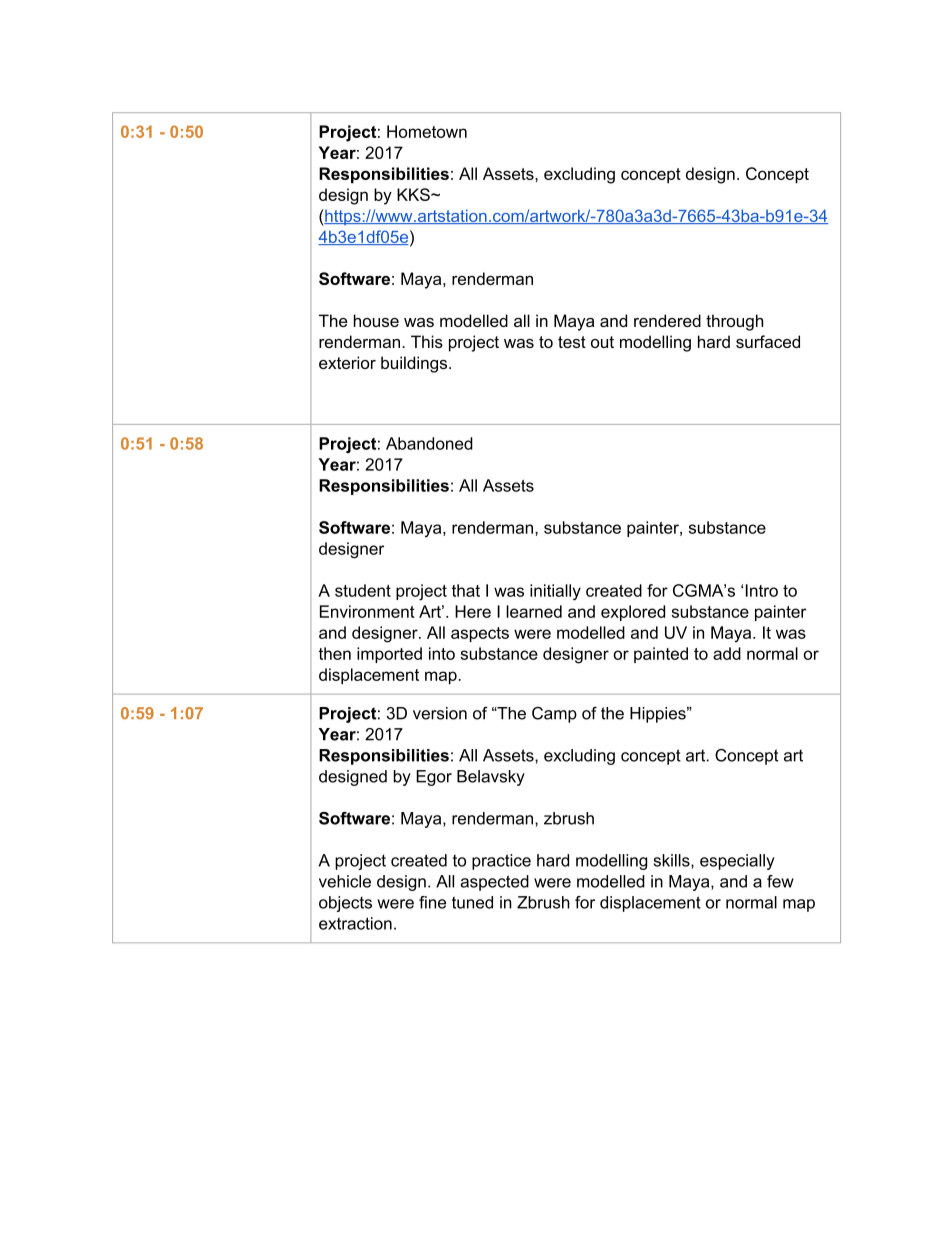 This screenshot has height=1233, width=952. I want to click on through, so click(734, 322).
